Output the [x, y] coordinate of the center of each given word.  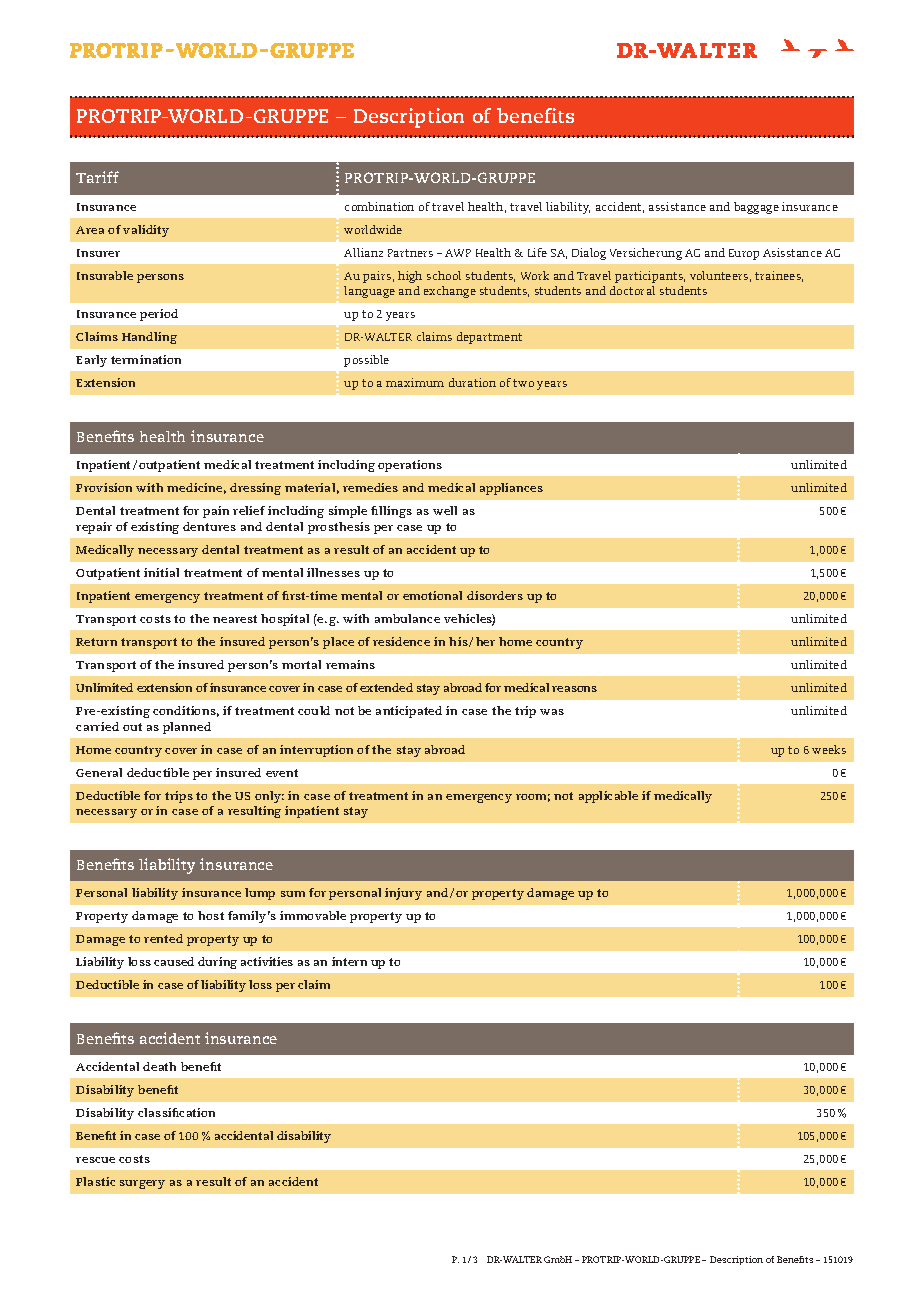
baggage [756, 208]
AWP [458, 253]
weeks [829, 749]
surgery [142, 1184]
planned [187, 728]
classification [176, 1112]
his [459, 642]
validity [146, 231]
